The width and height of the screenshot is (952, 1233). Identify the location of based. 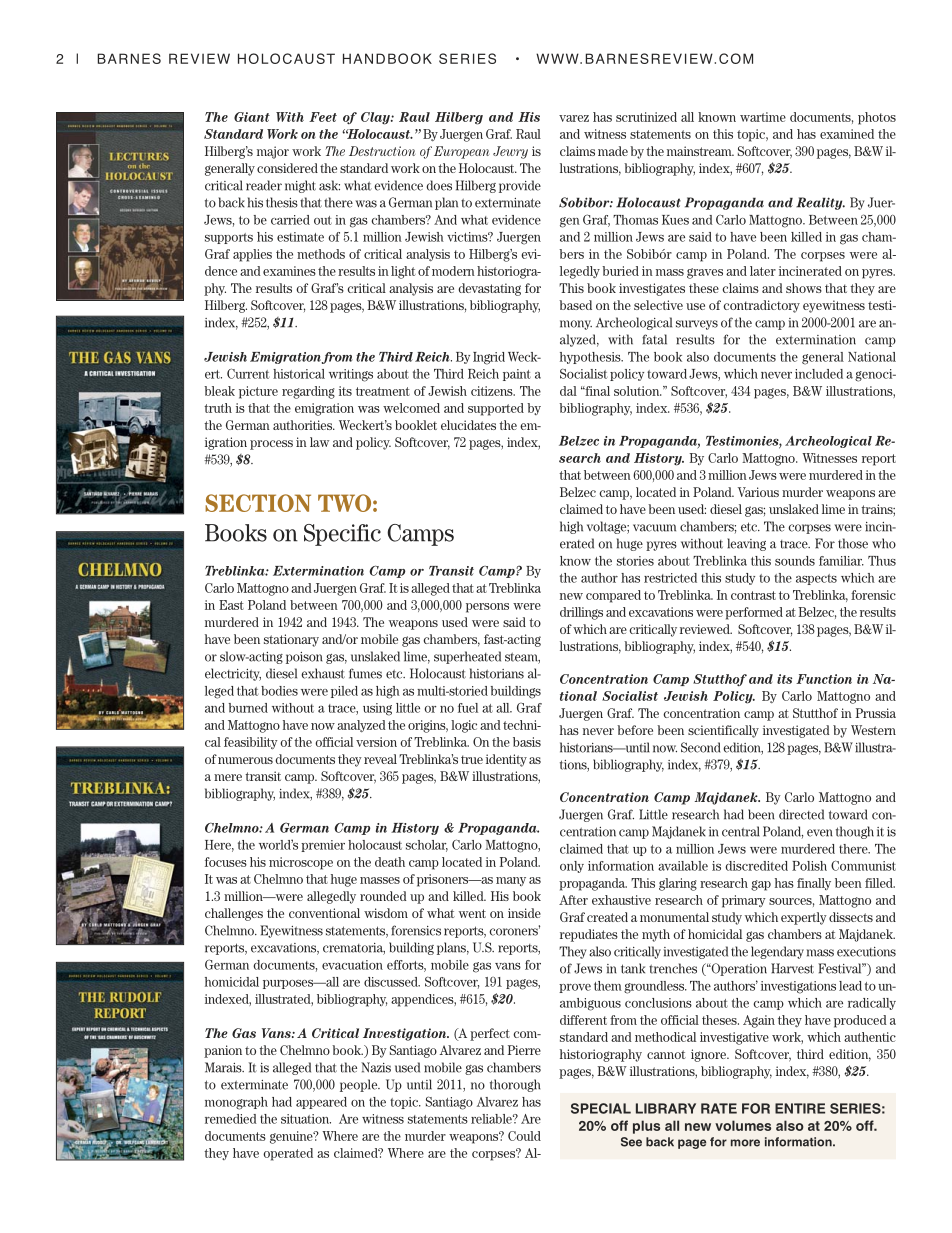
(575, 305).
